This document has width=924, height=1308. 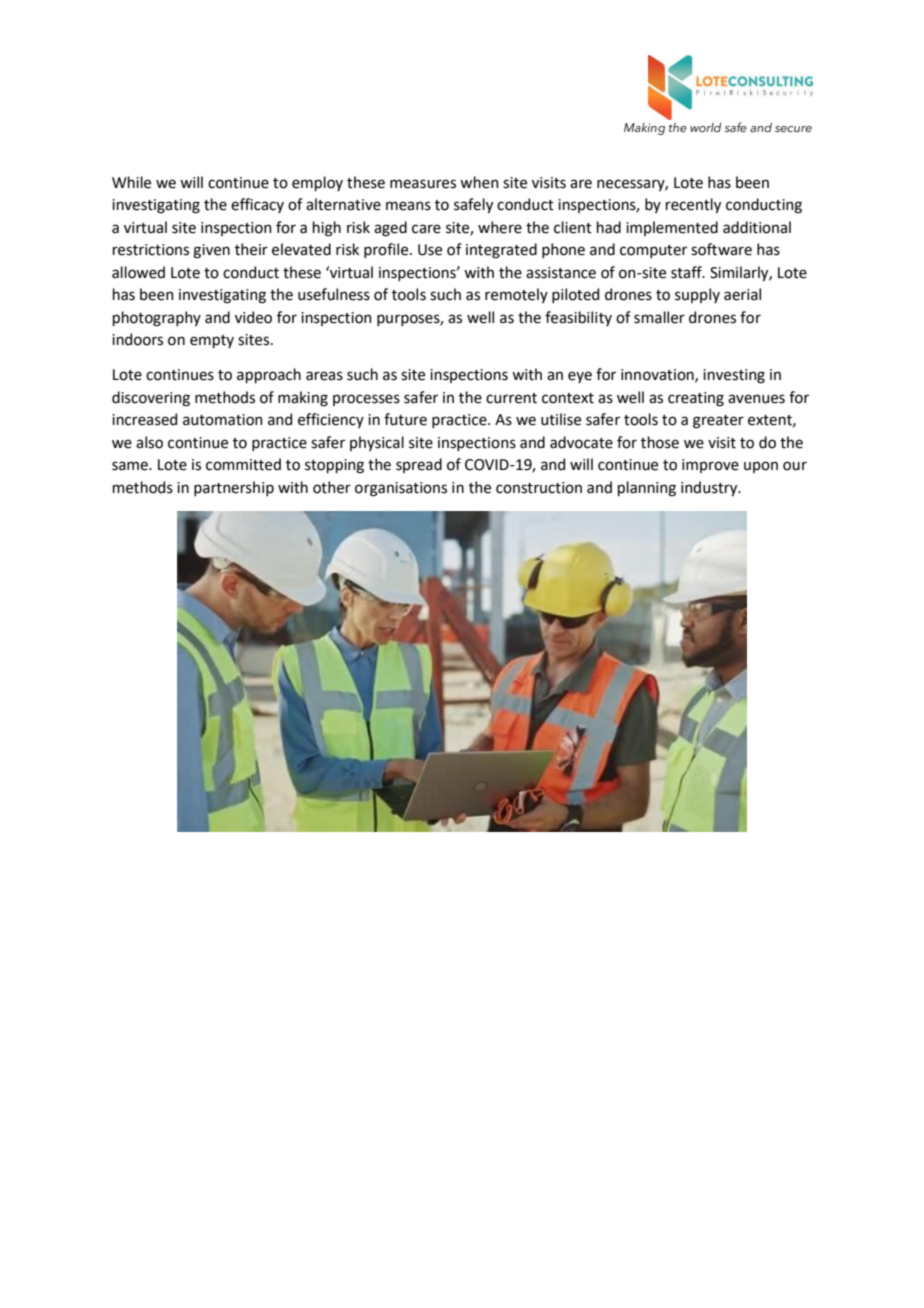 I want to click on video, so click(x=253, y=317).
